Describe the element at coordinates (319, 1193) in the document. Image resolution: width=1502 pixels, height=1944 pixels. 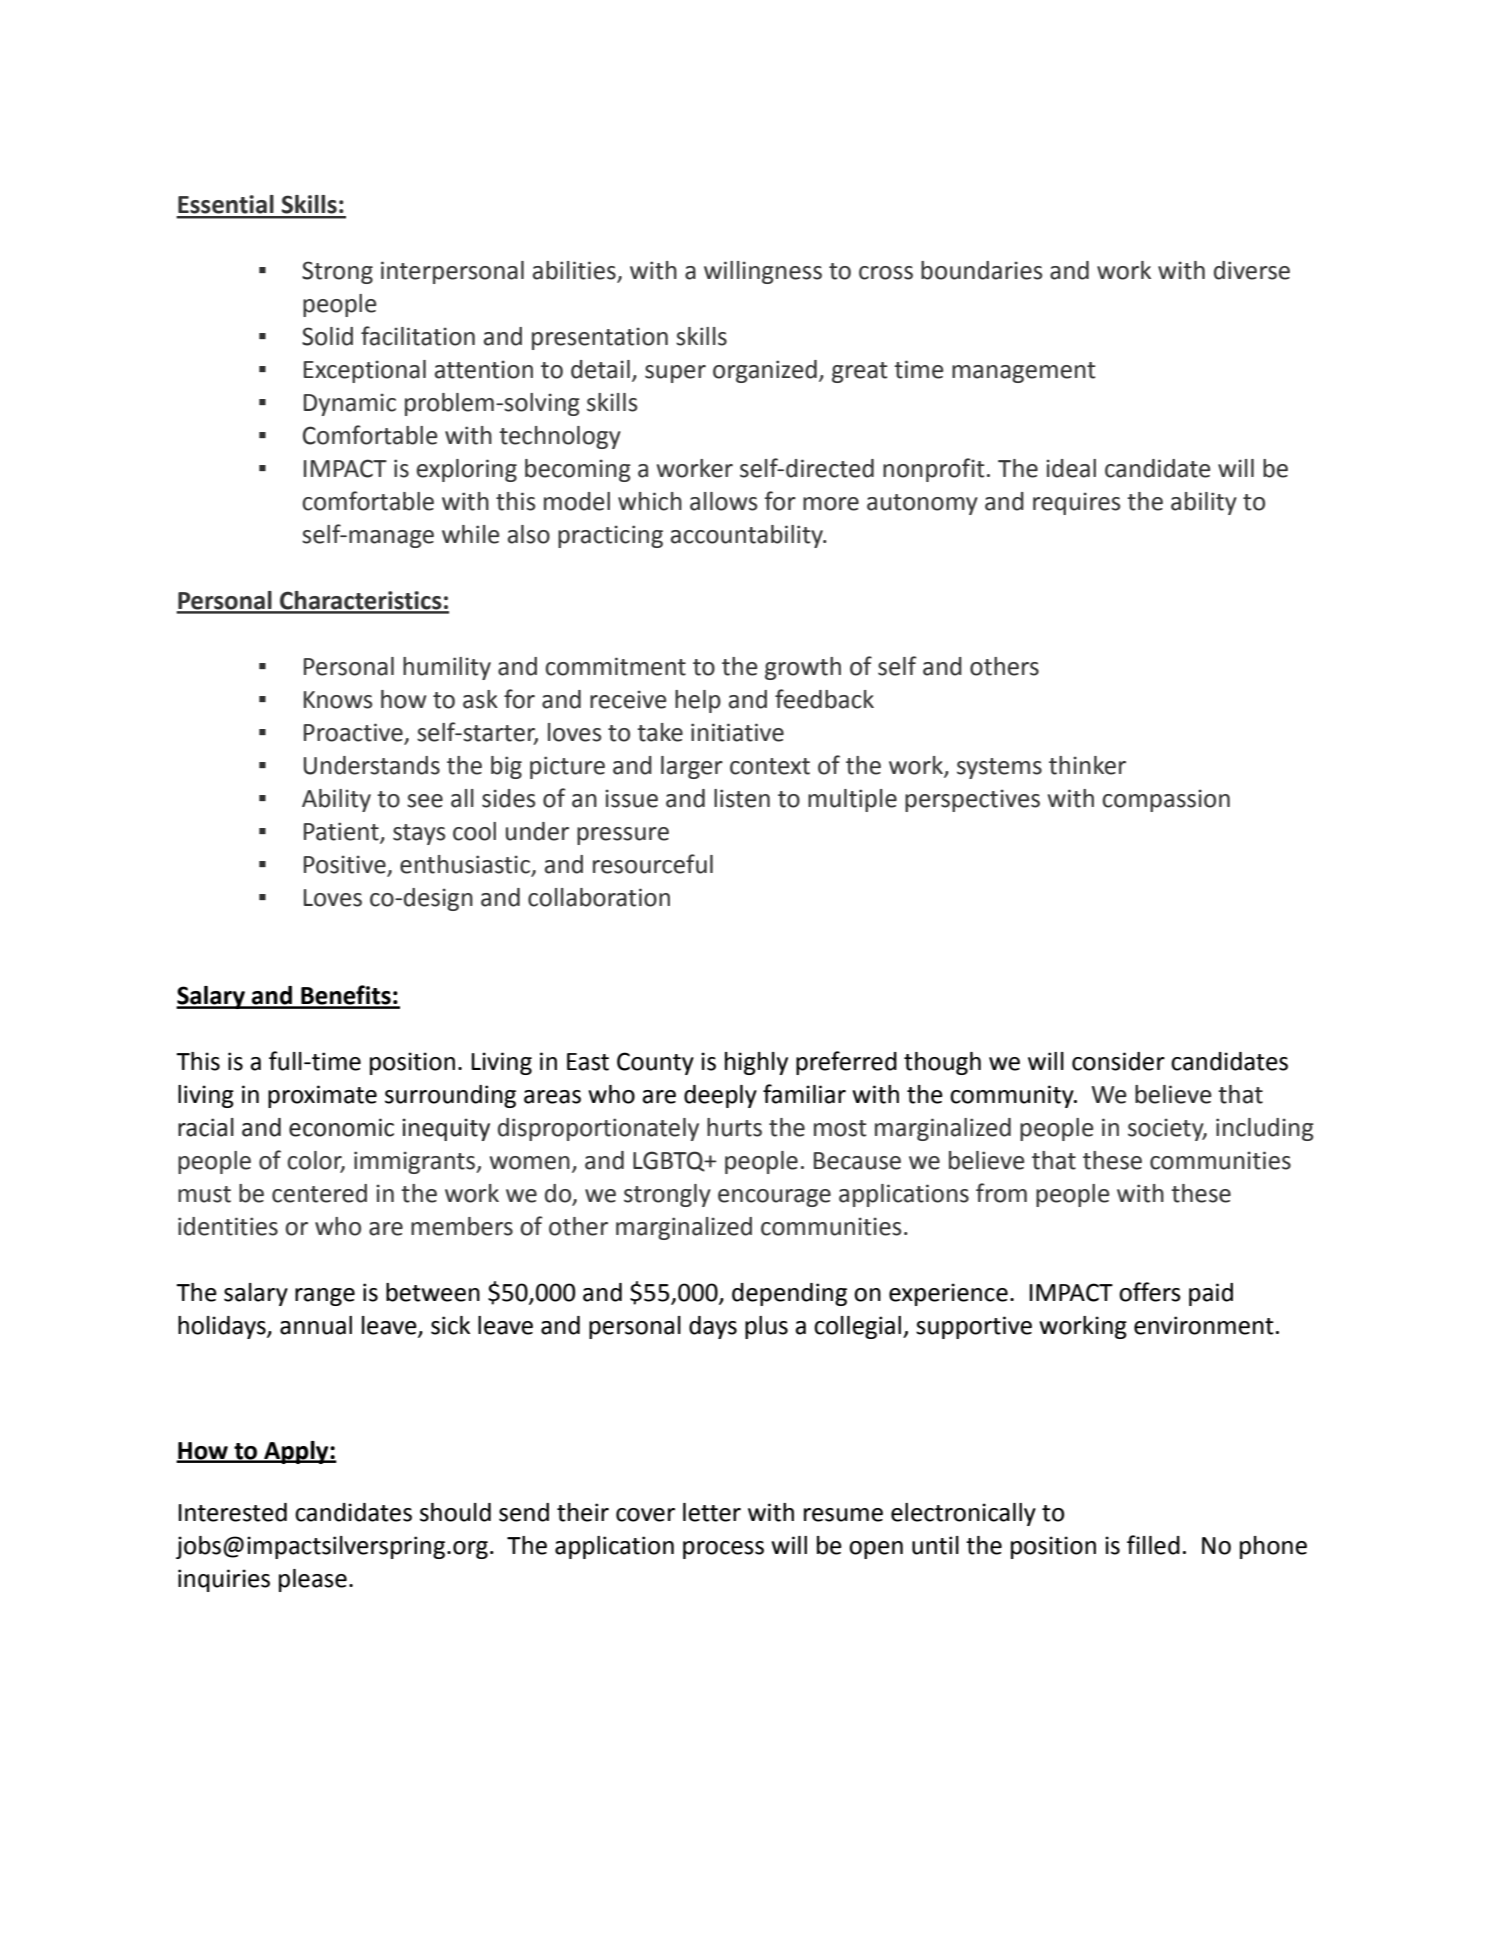
I see `centered` at that location.
